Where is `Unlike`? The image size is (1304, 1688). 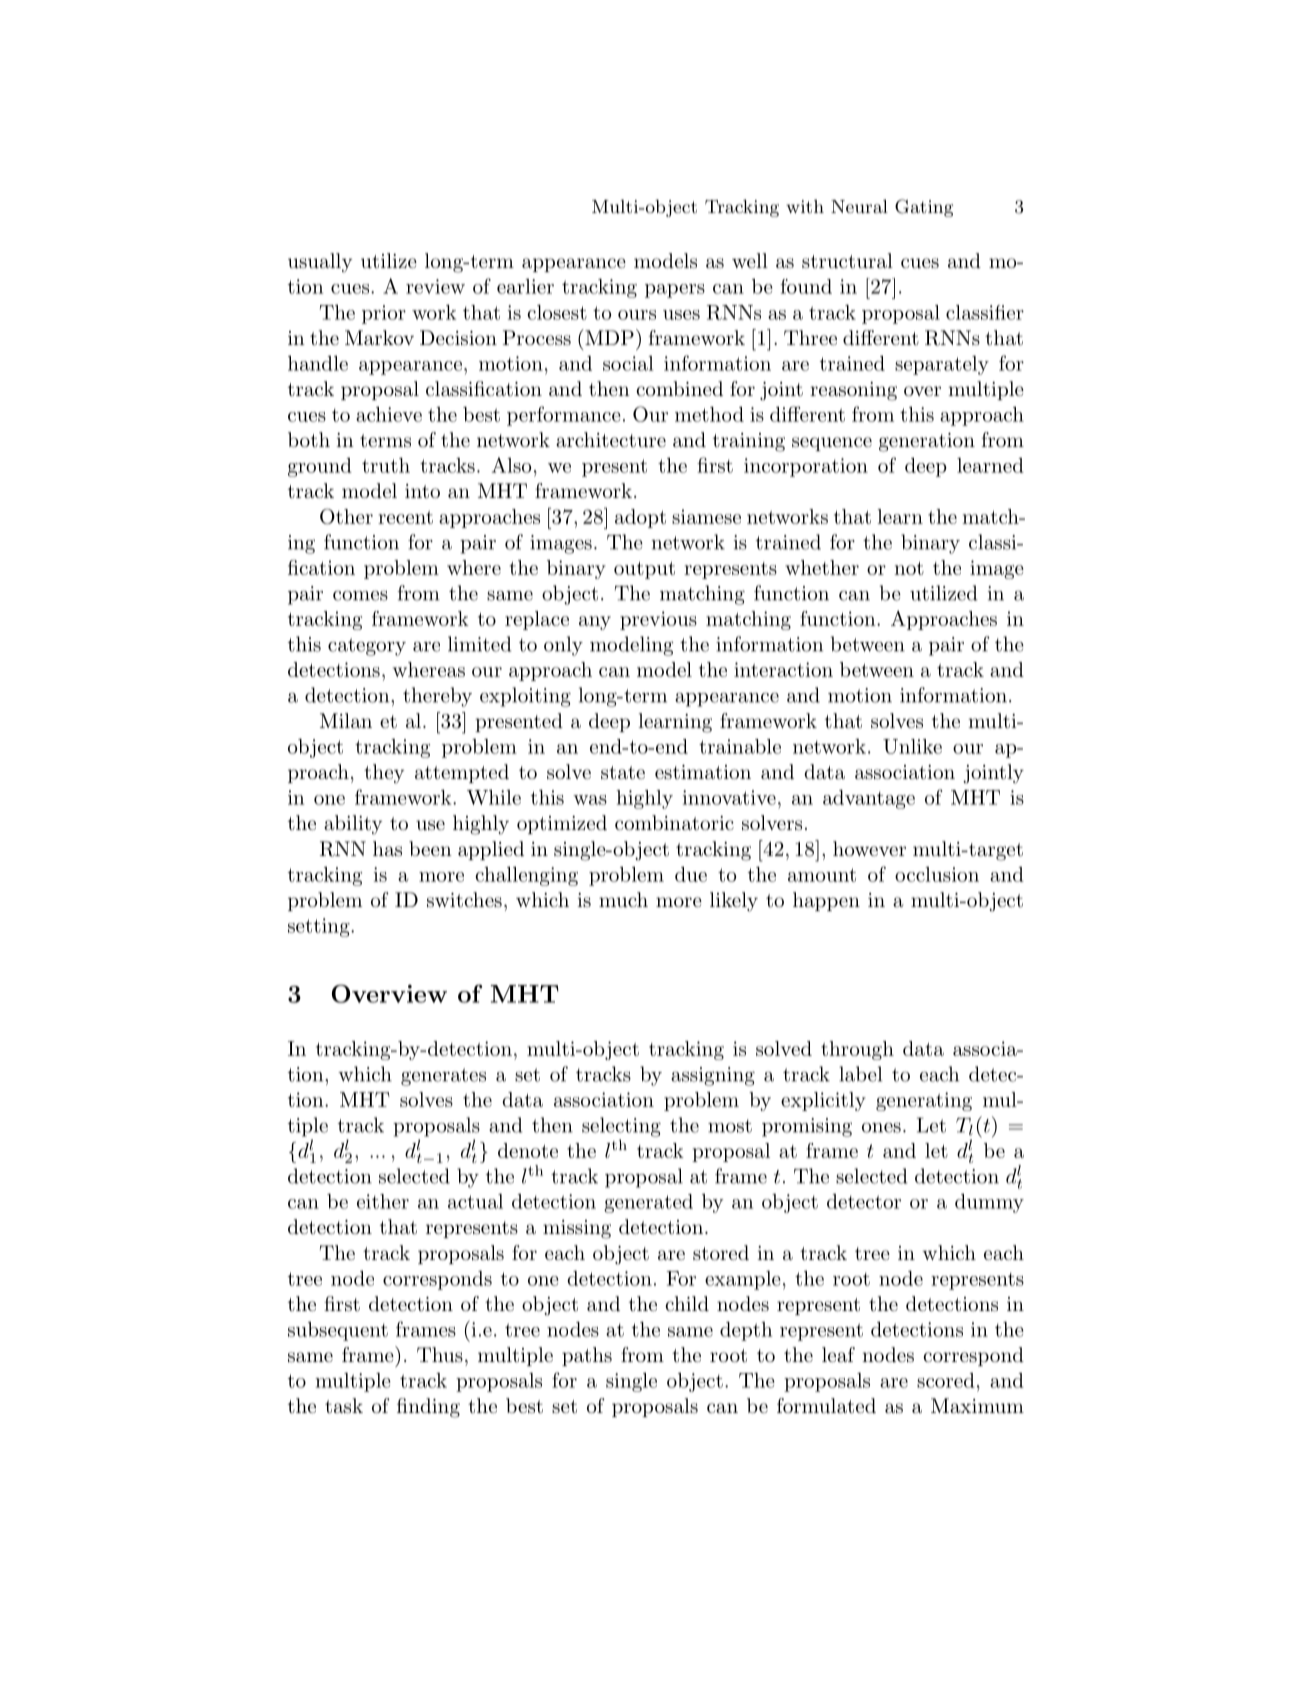 Unlike is located at coordinates (912, 746).
